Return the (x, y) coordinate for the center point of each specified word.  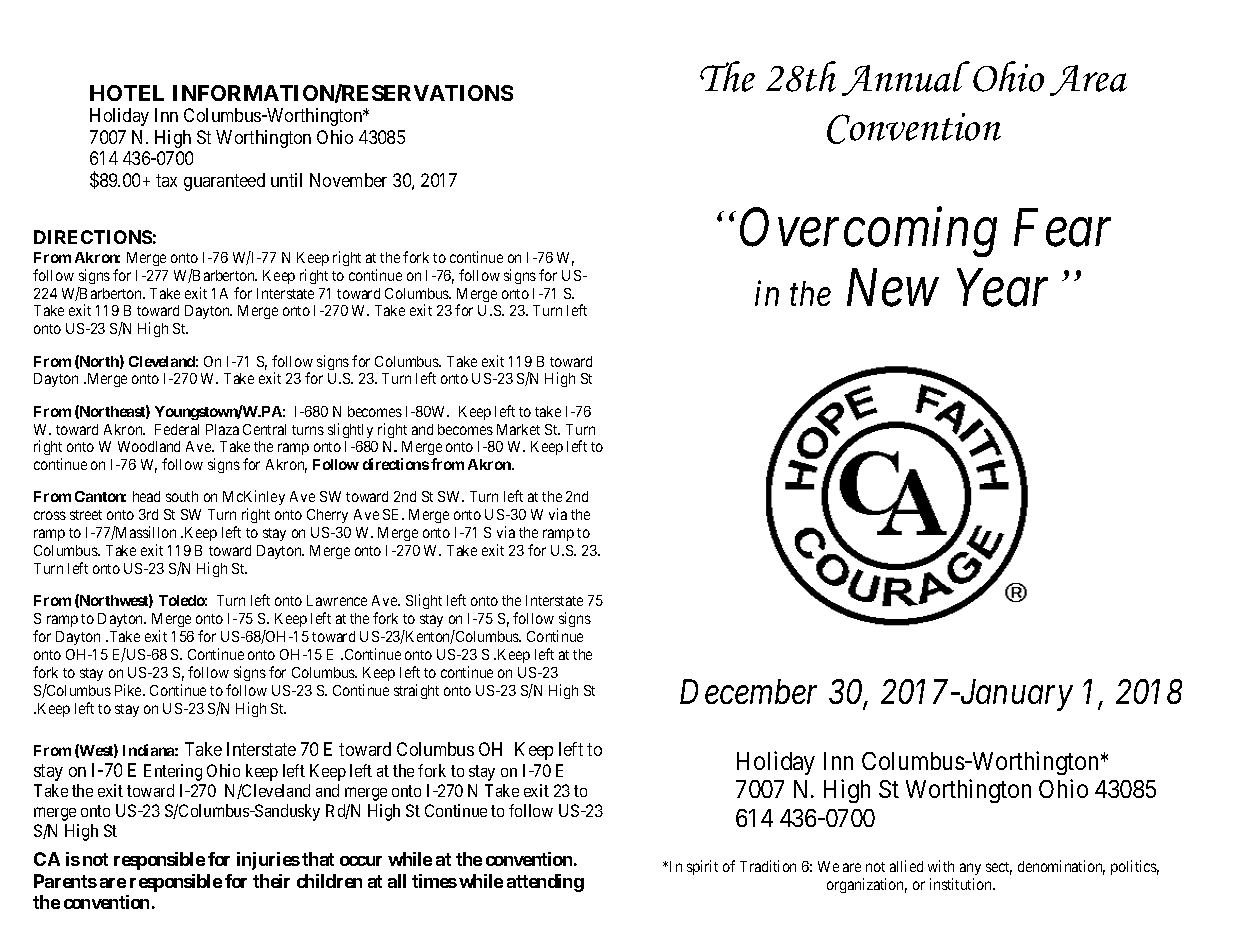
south (182, 496)
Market (518, 429)
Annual (906, 78)
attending (545, 883)
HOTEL (127, 93)
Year (1002, 288)
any (970, 869)
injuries (268, 861)
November (348, 180)
